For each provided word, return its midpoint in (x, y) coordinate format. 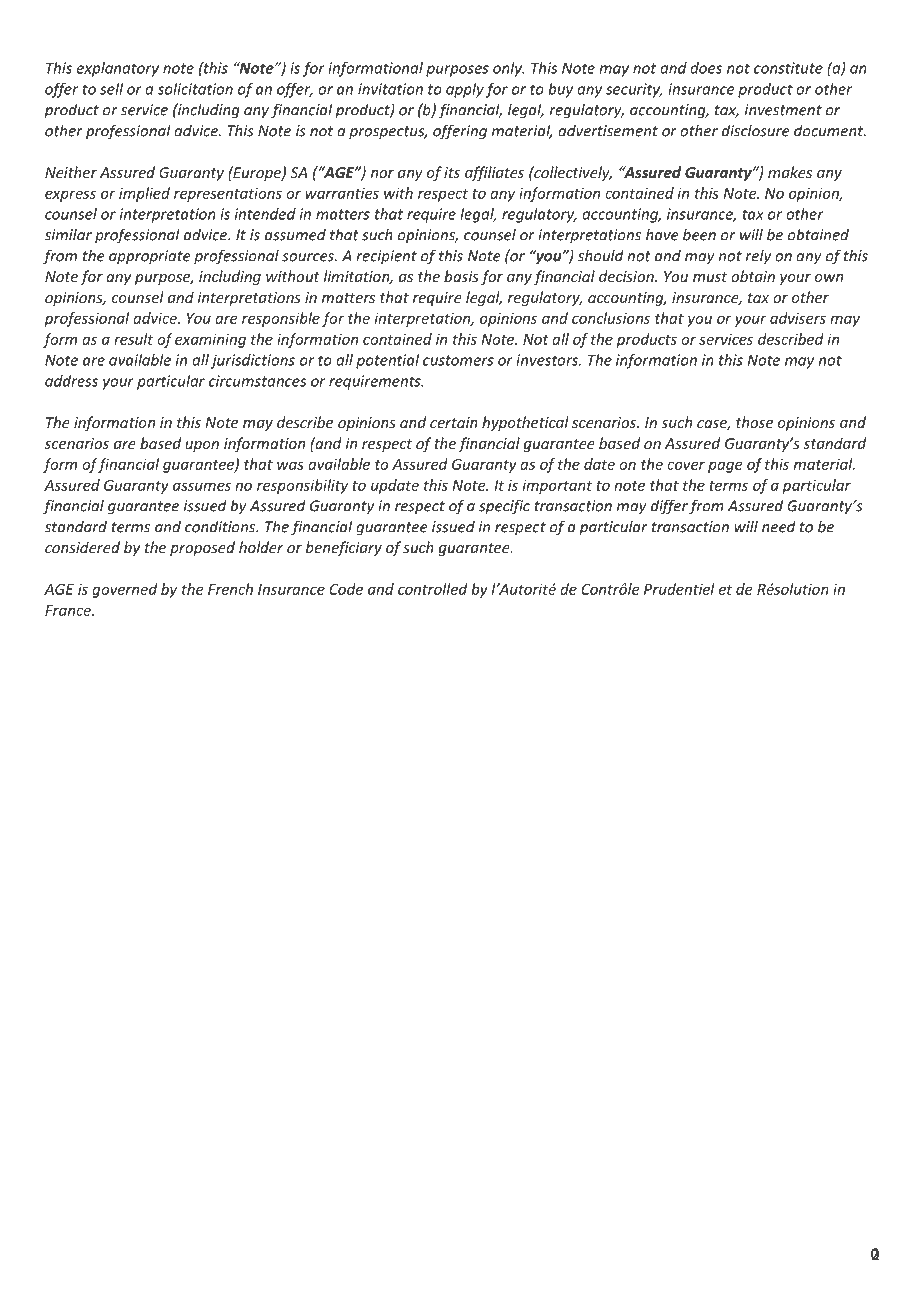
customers (458, 360)
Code (346, 589)
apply (465, 90)
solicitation (195, 89)
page (725, 467)
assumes (202, 486)
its (452, 172)
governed (124, 590)
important (557, 486)
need (779, 526)
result (133, 339)
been (699, 234)
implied (144, 194)
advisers (798, 318)
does (706, 68)
